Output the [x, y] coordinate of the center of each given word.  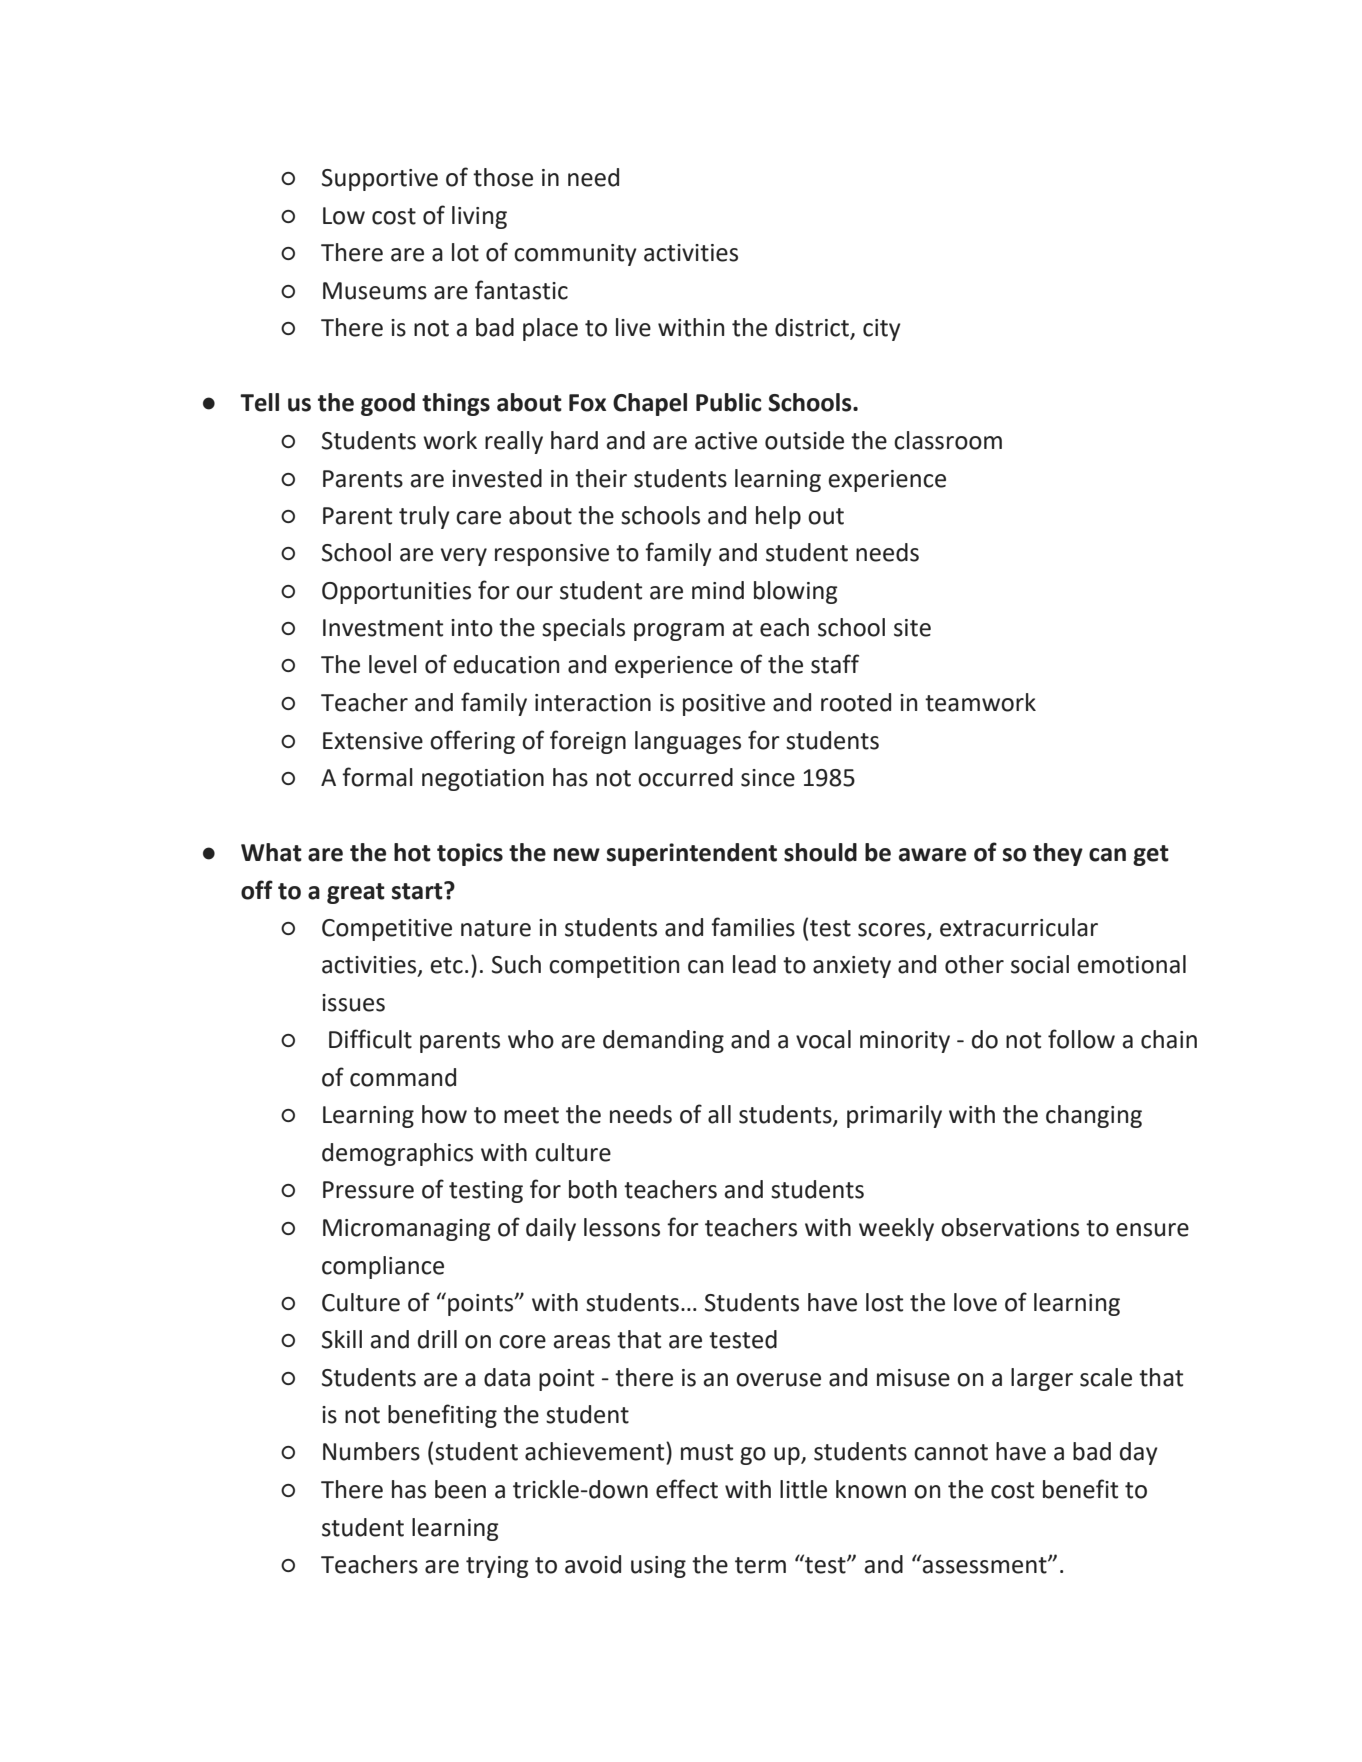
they [1058, 854]
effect [687, 1489]
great [356, 893]
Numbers [371, 1451]
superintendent [692, 854]
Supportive [380, 180]
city [882, 330]
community [575, 255]
